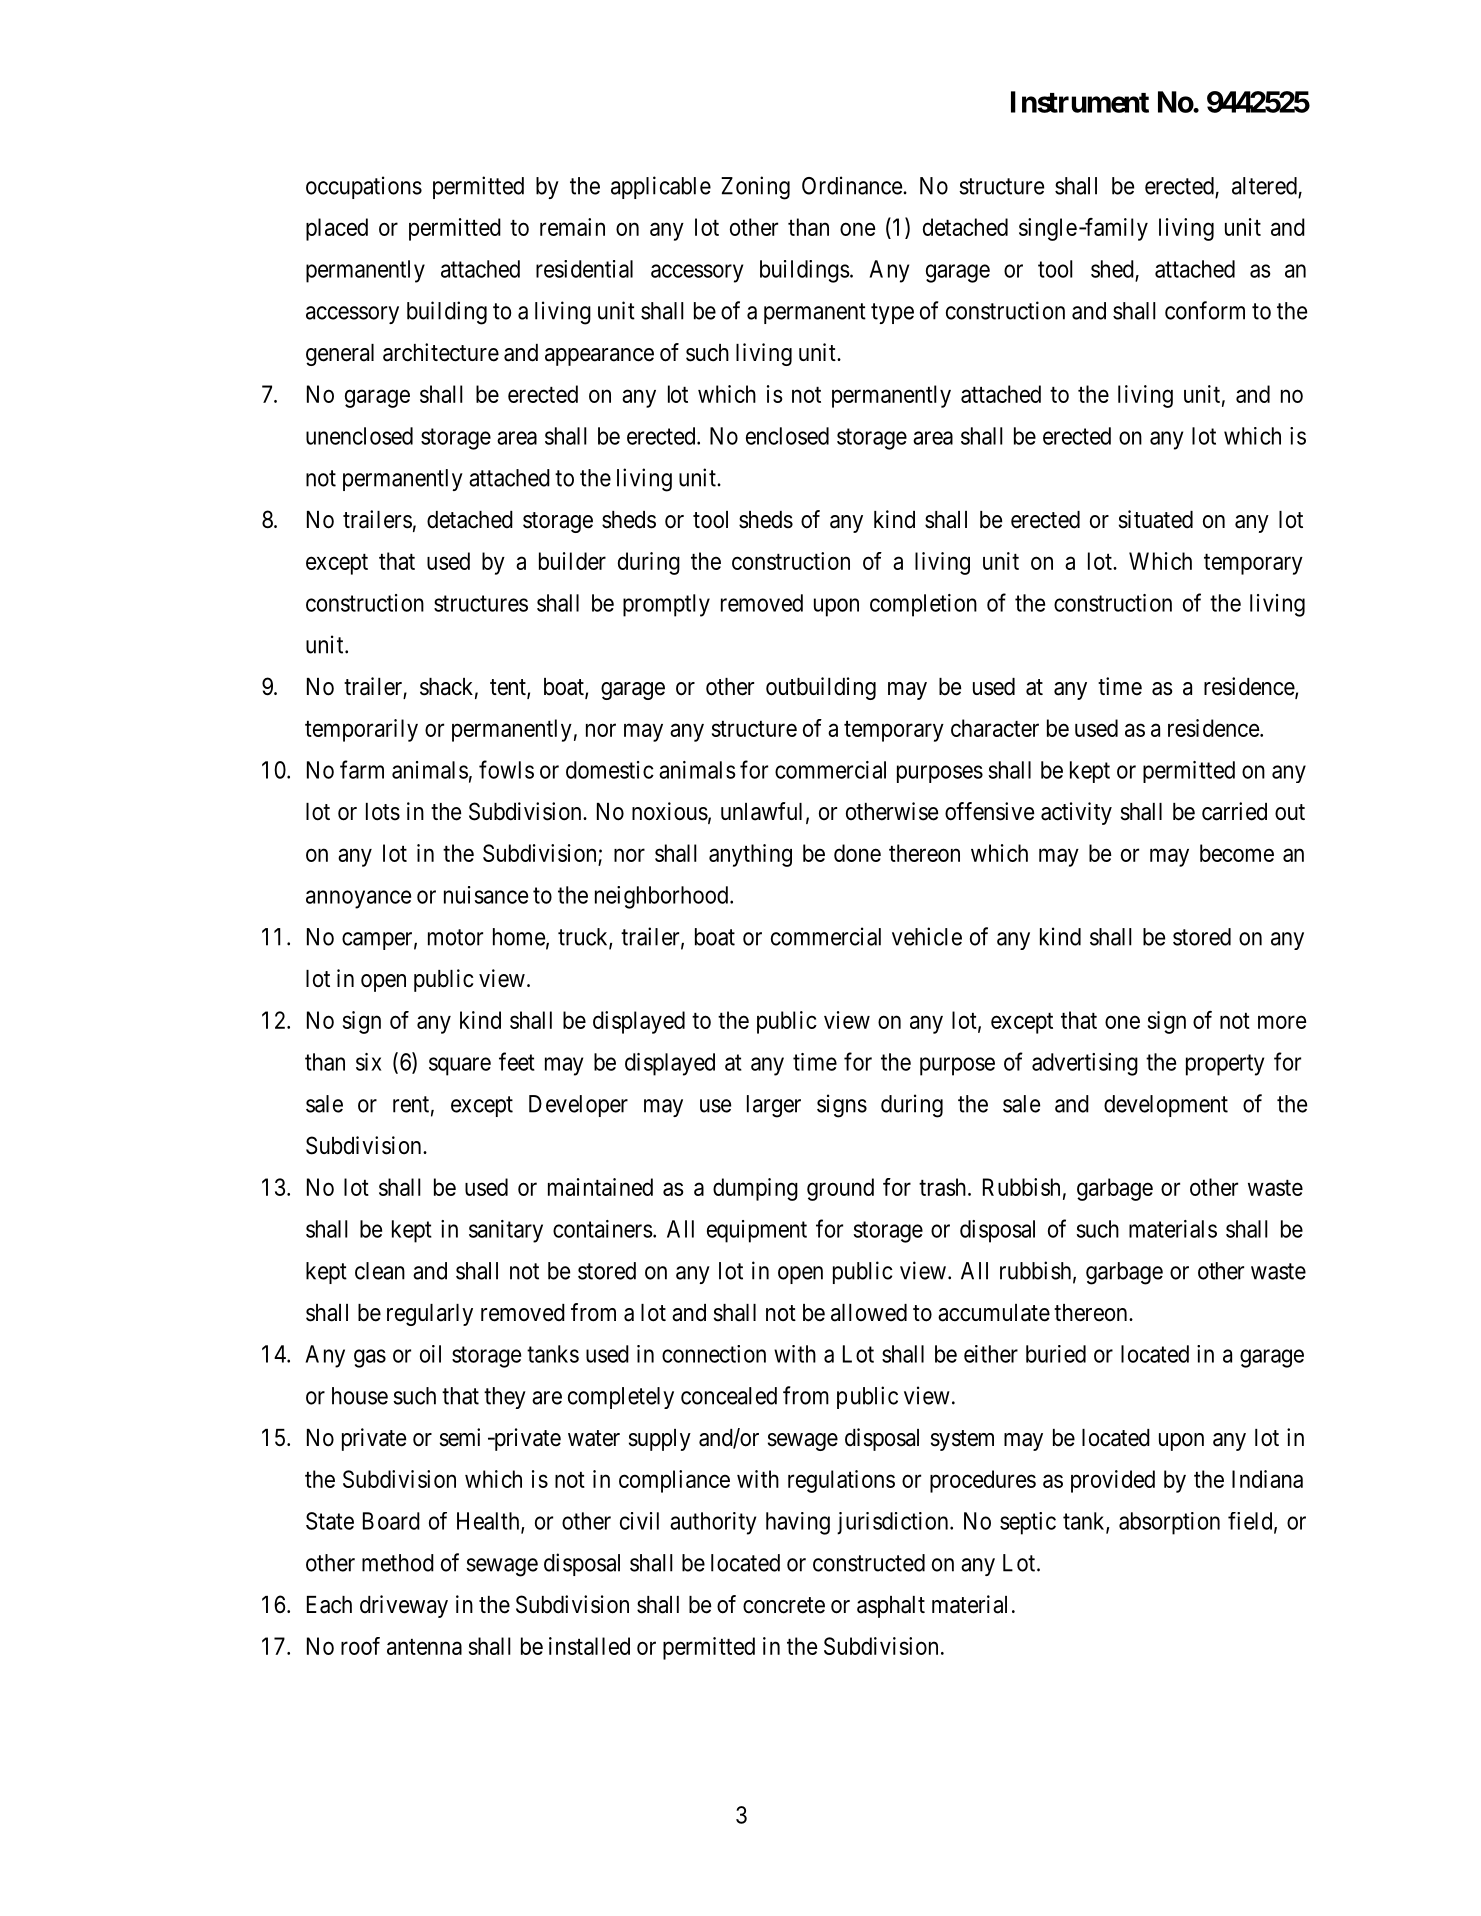 The height and width of the image is (1916, 1481). I want to click on nuisance, so click(486, 895).
